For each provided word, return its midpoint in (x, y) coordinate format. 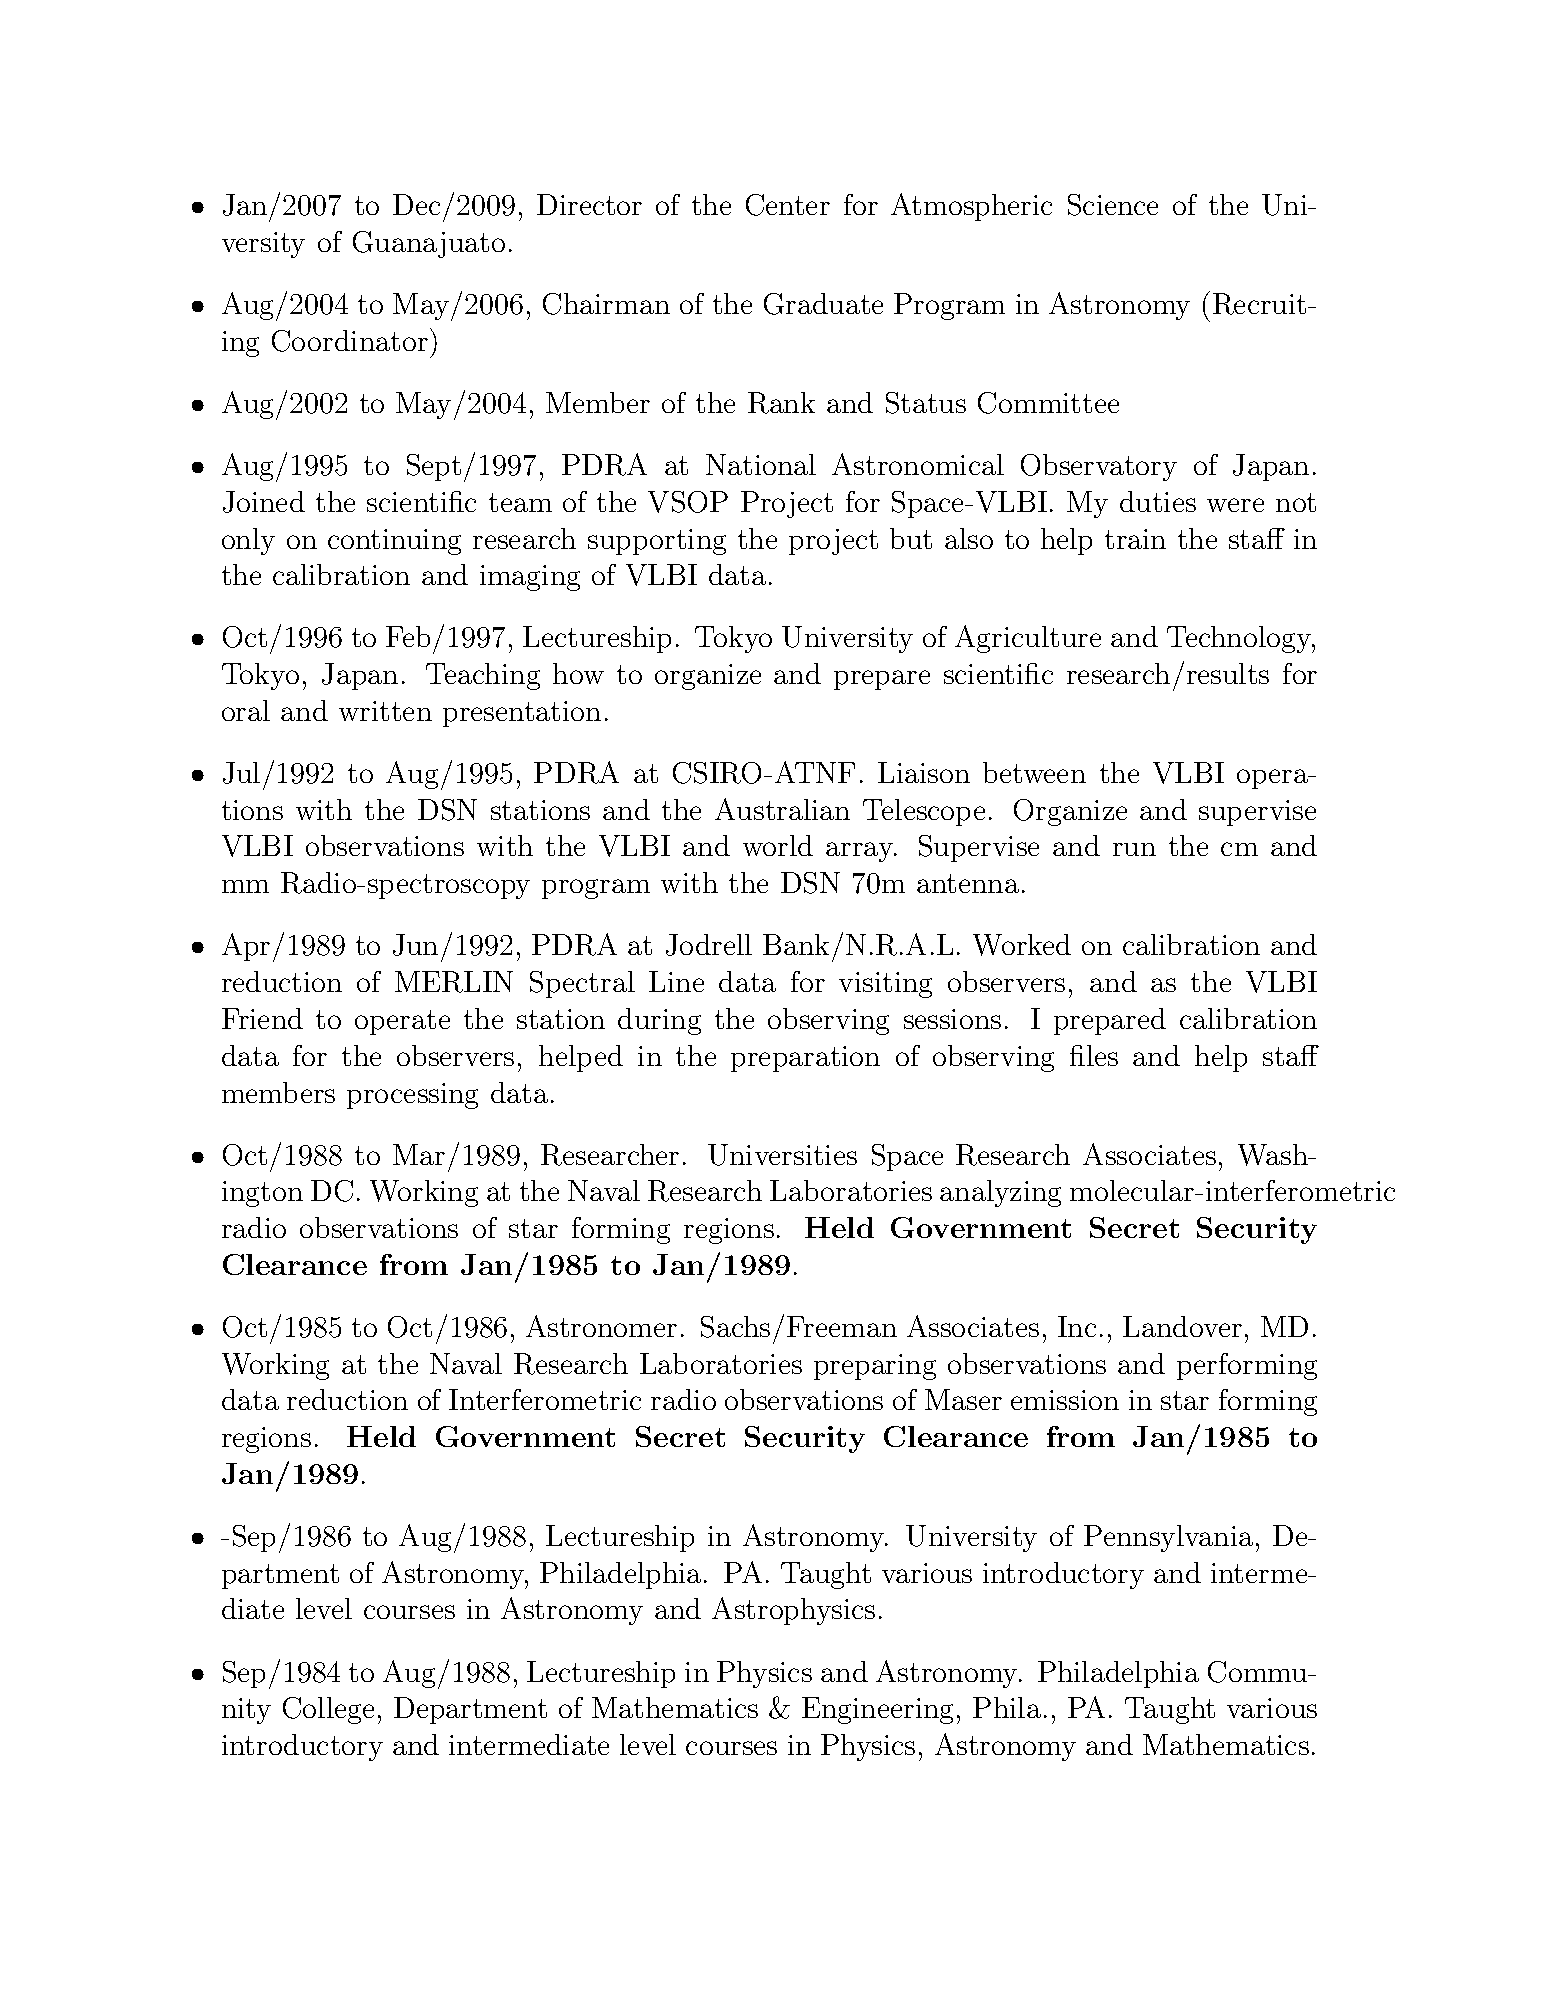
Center (788, 205)
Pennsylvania (1168, 1538)
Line (676, 981)
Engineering (877, 1710)
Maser (963, 1399)
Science (1113, 205)
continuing (394, 542)
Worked (1022, 945)
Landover (1182, 1326)
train (1135, 539)
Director (589, 204)
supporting (657, 542)
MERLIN (454, 982)
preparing (875, 1367)
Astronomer (601, 1326)
